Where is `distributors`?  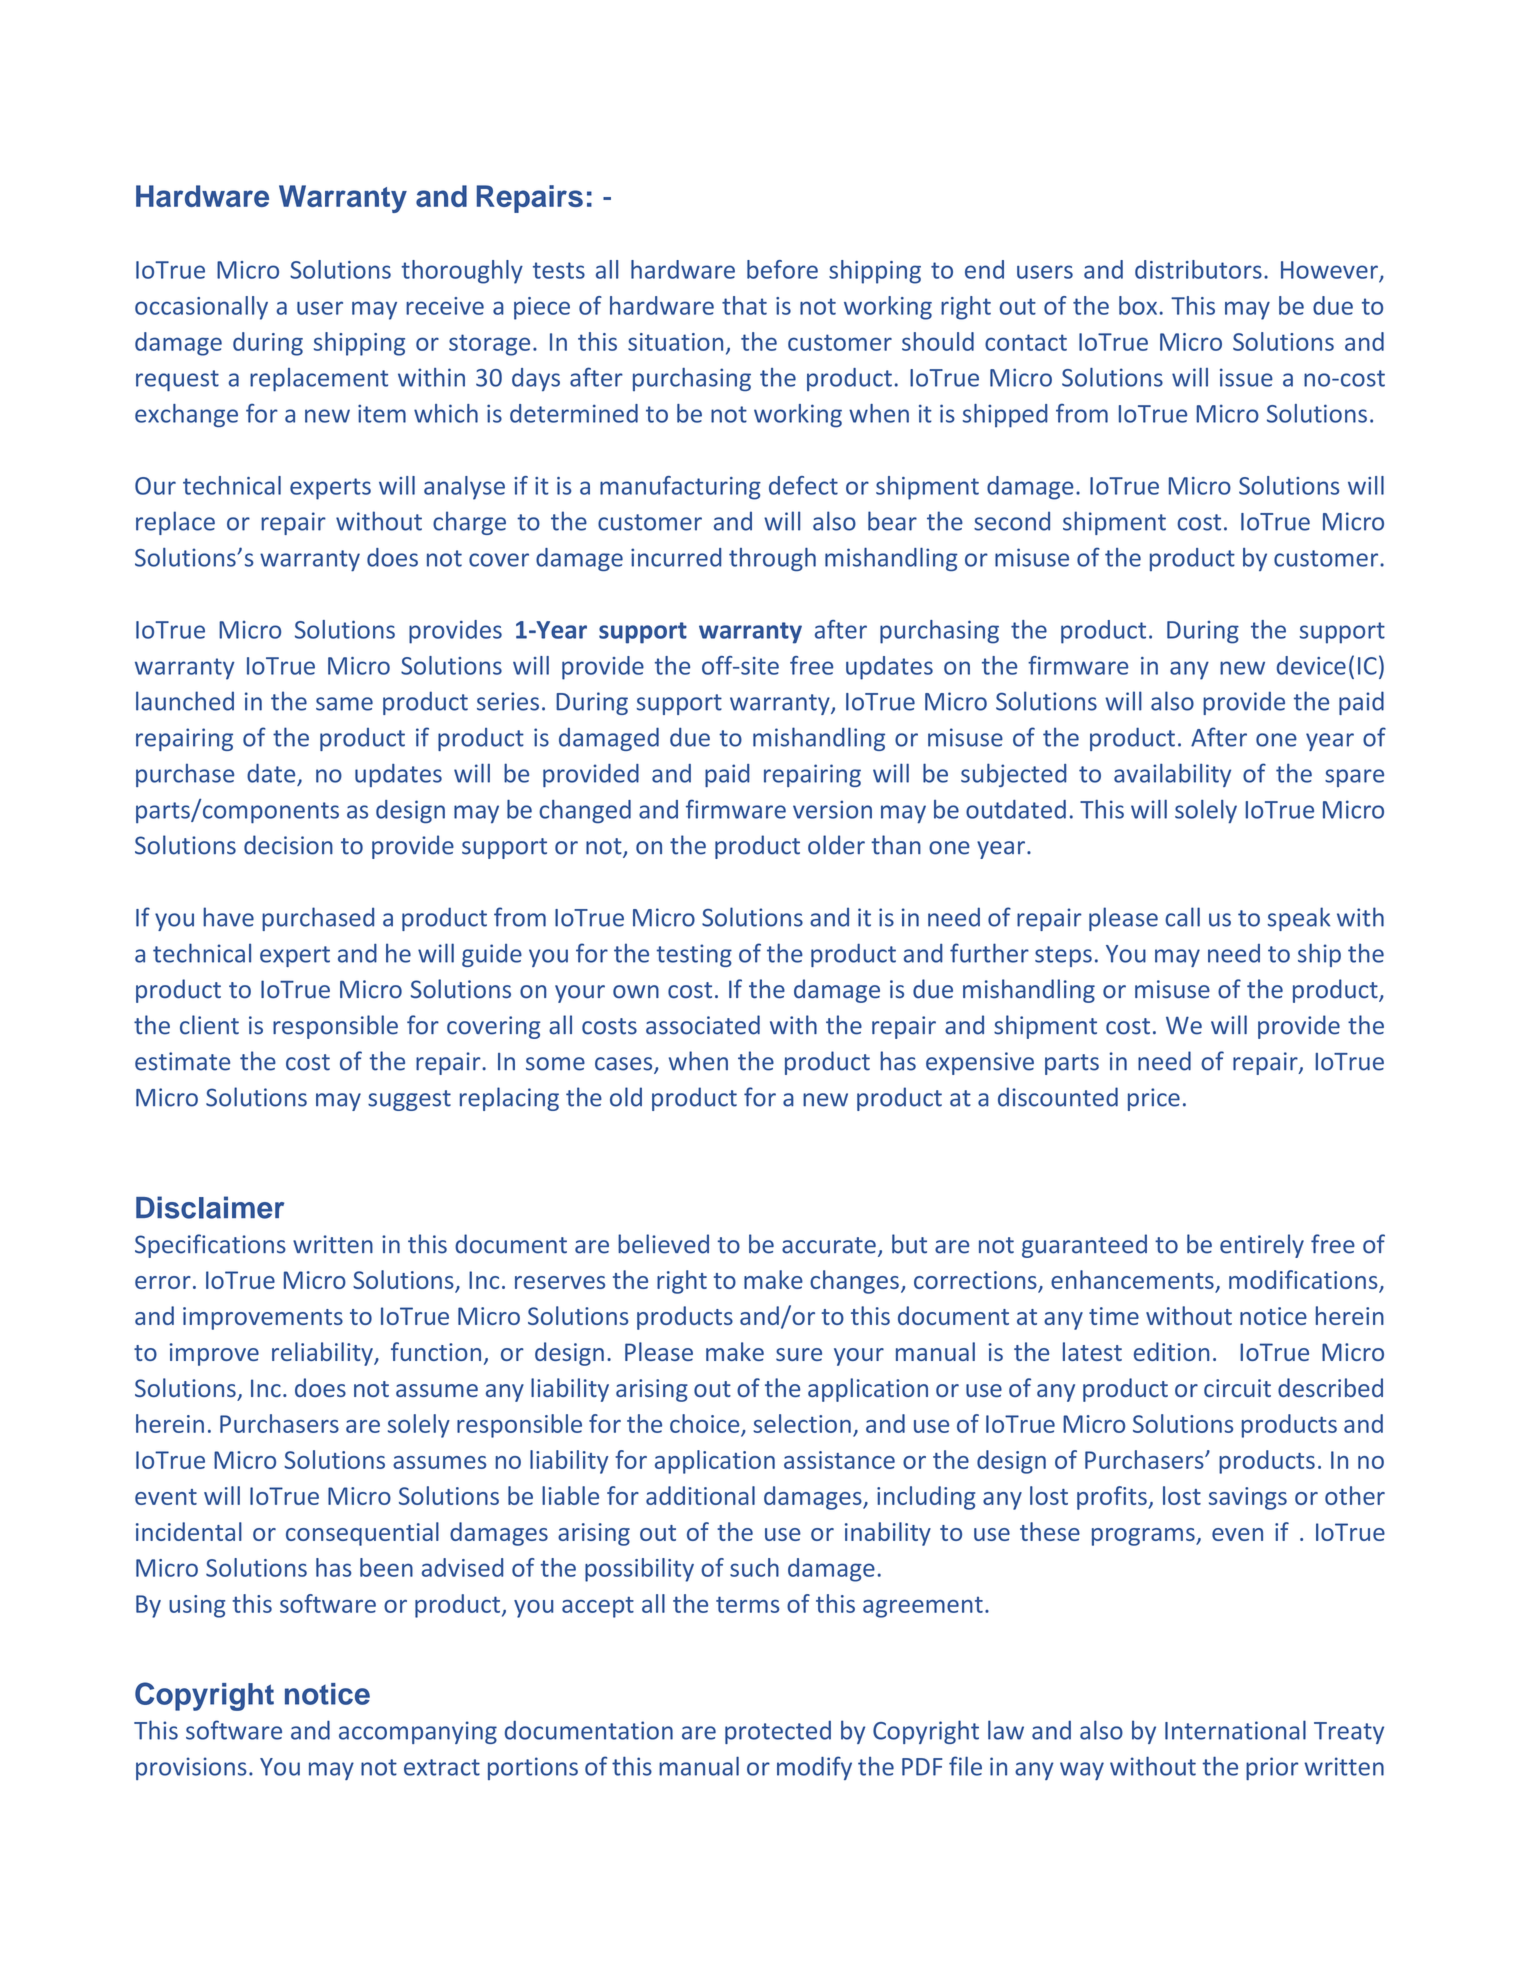
distributors is located at coordinates (1198, 269).
